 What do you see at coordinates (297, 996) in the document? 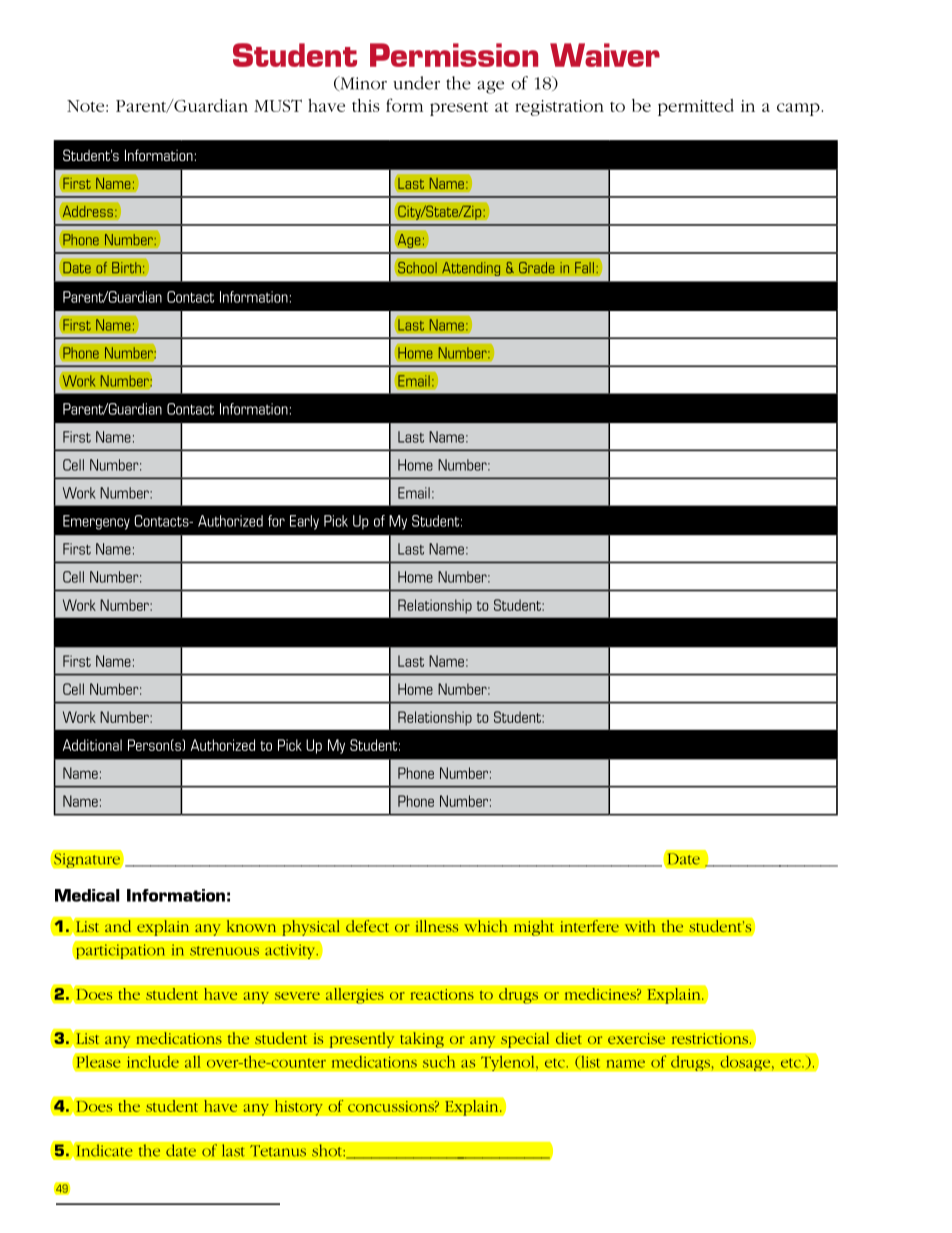
I see `severe` at bounding box center [297, 996].
